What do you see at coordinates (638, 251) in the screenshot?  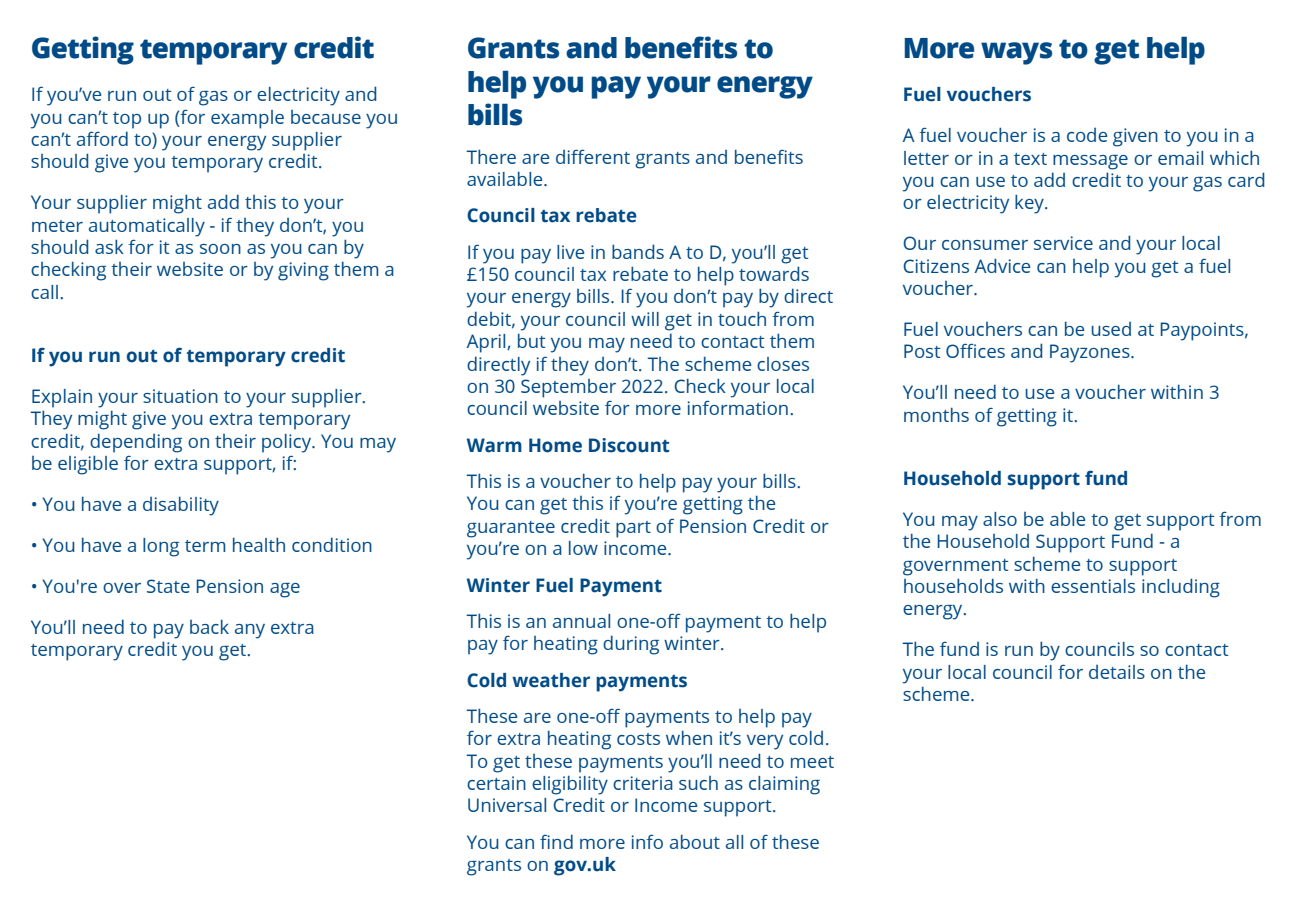 I see `bands` at bounding box center [638, 251].
